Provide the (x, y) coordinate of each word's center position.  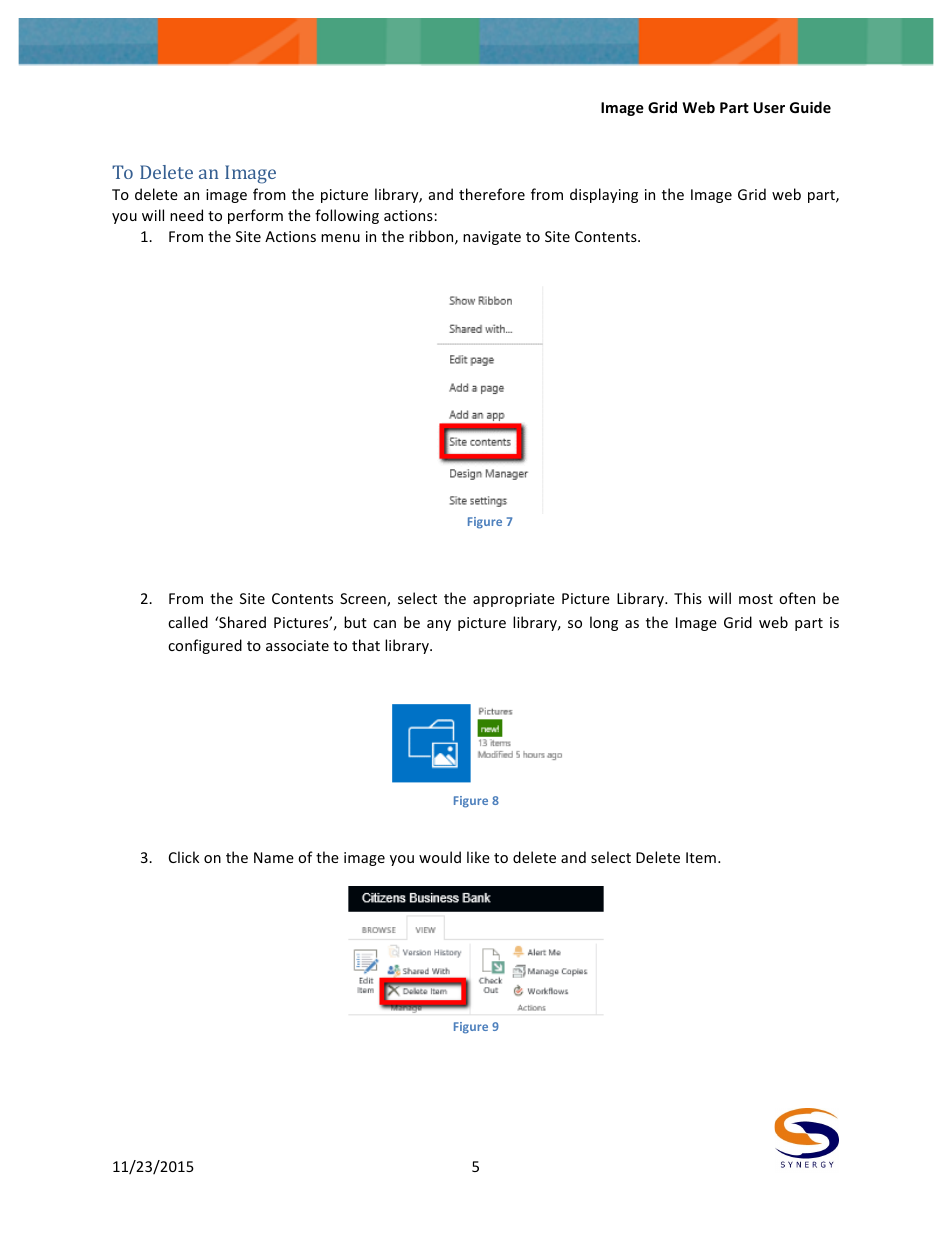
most (756, 599)
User (769, 107)
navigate (492, 238)
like (478, 857)
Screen (364, 600)
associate (297, 645)
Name (274, 857)
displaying (604, 195)
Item (701, 857)
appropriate (514, 600)
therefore (492, 194)
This (688, 598)
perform (255, 216)
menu (340, 238)
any (439, 625)
